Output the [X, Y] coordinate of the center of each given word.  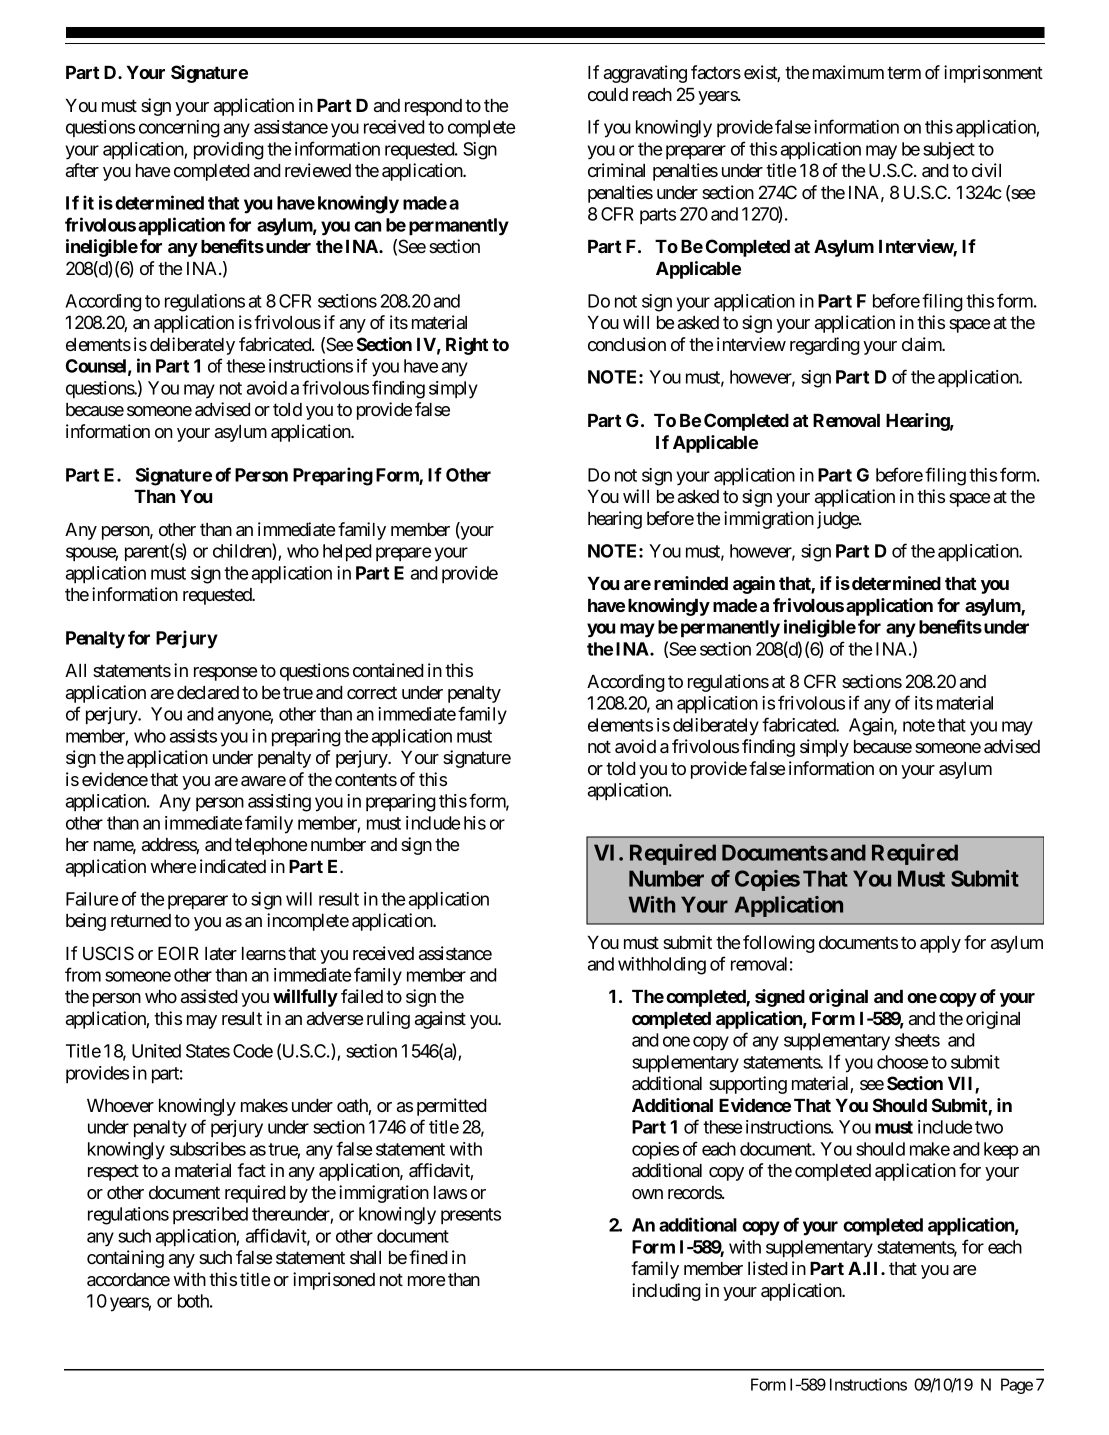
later [221, 953]
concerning [179, 129]
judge [838, 520]
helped [347, 553]
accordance [128, 1279]
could [608, 94]
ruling [388, 1020]
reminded [691, 583]
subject [949, 150]
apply [940, 944]
